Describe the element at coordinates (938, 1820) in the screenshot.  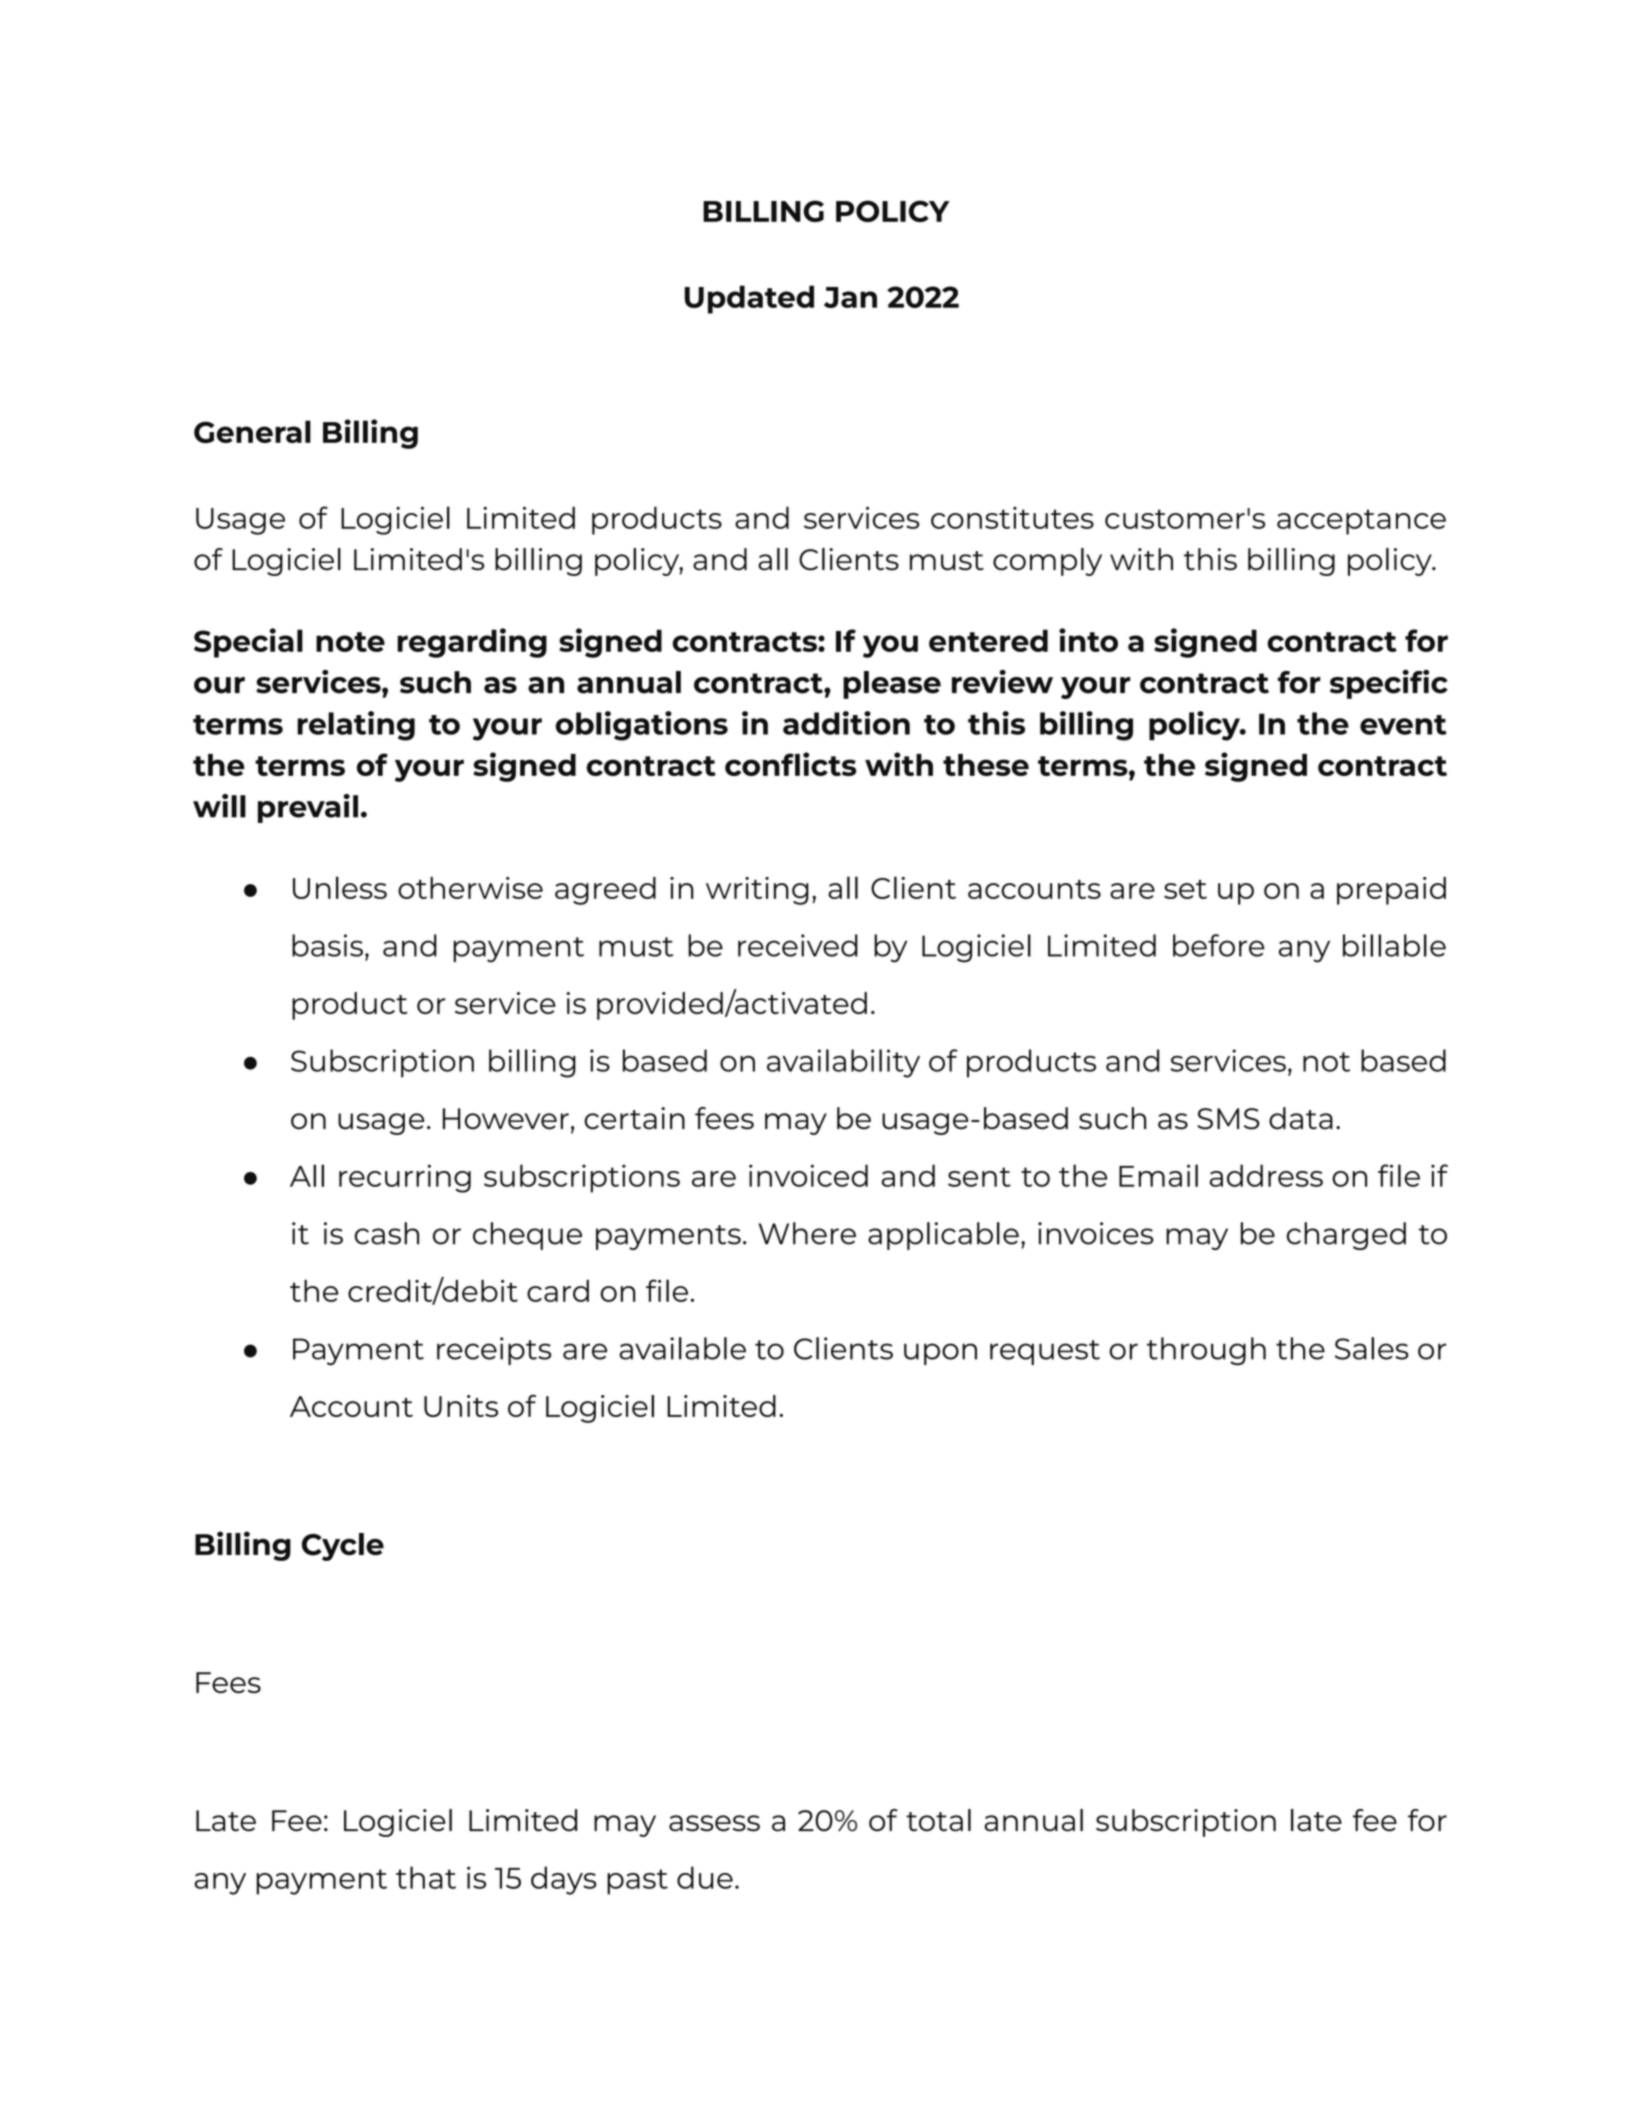
I see `total` at that location.
